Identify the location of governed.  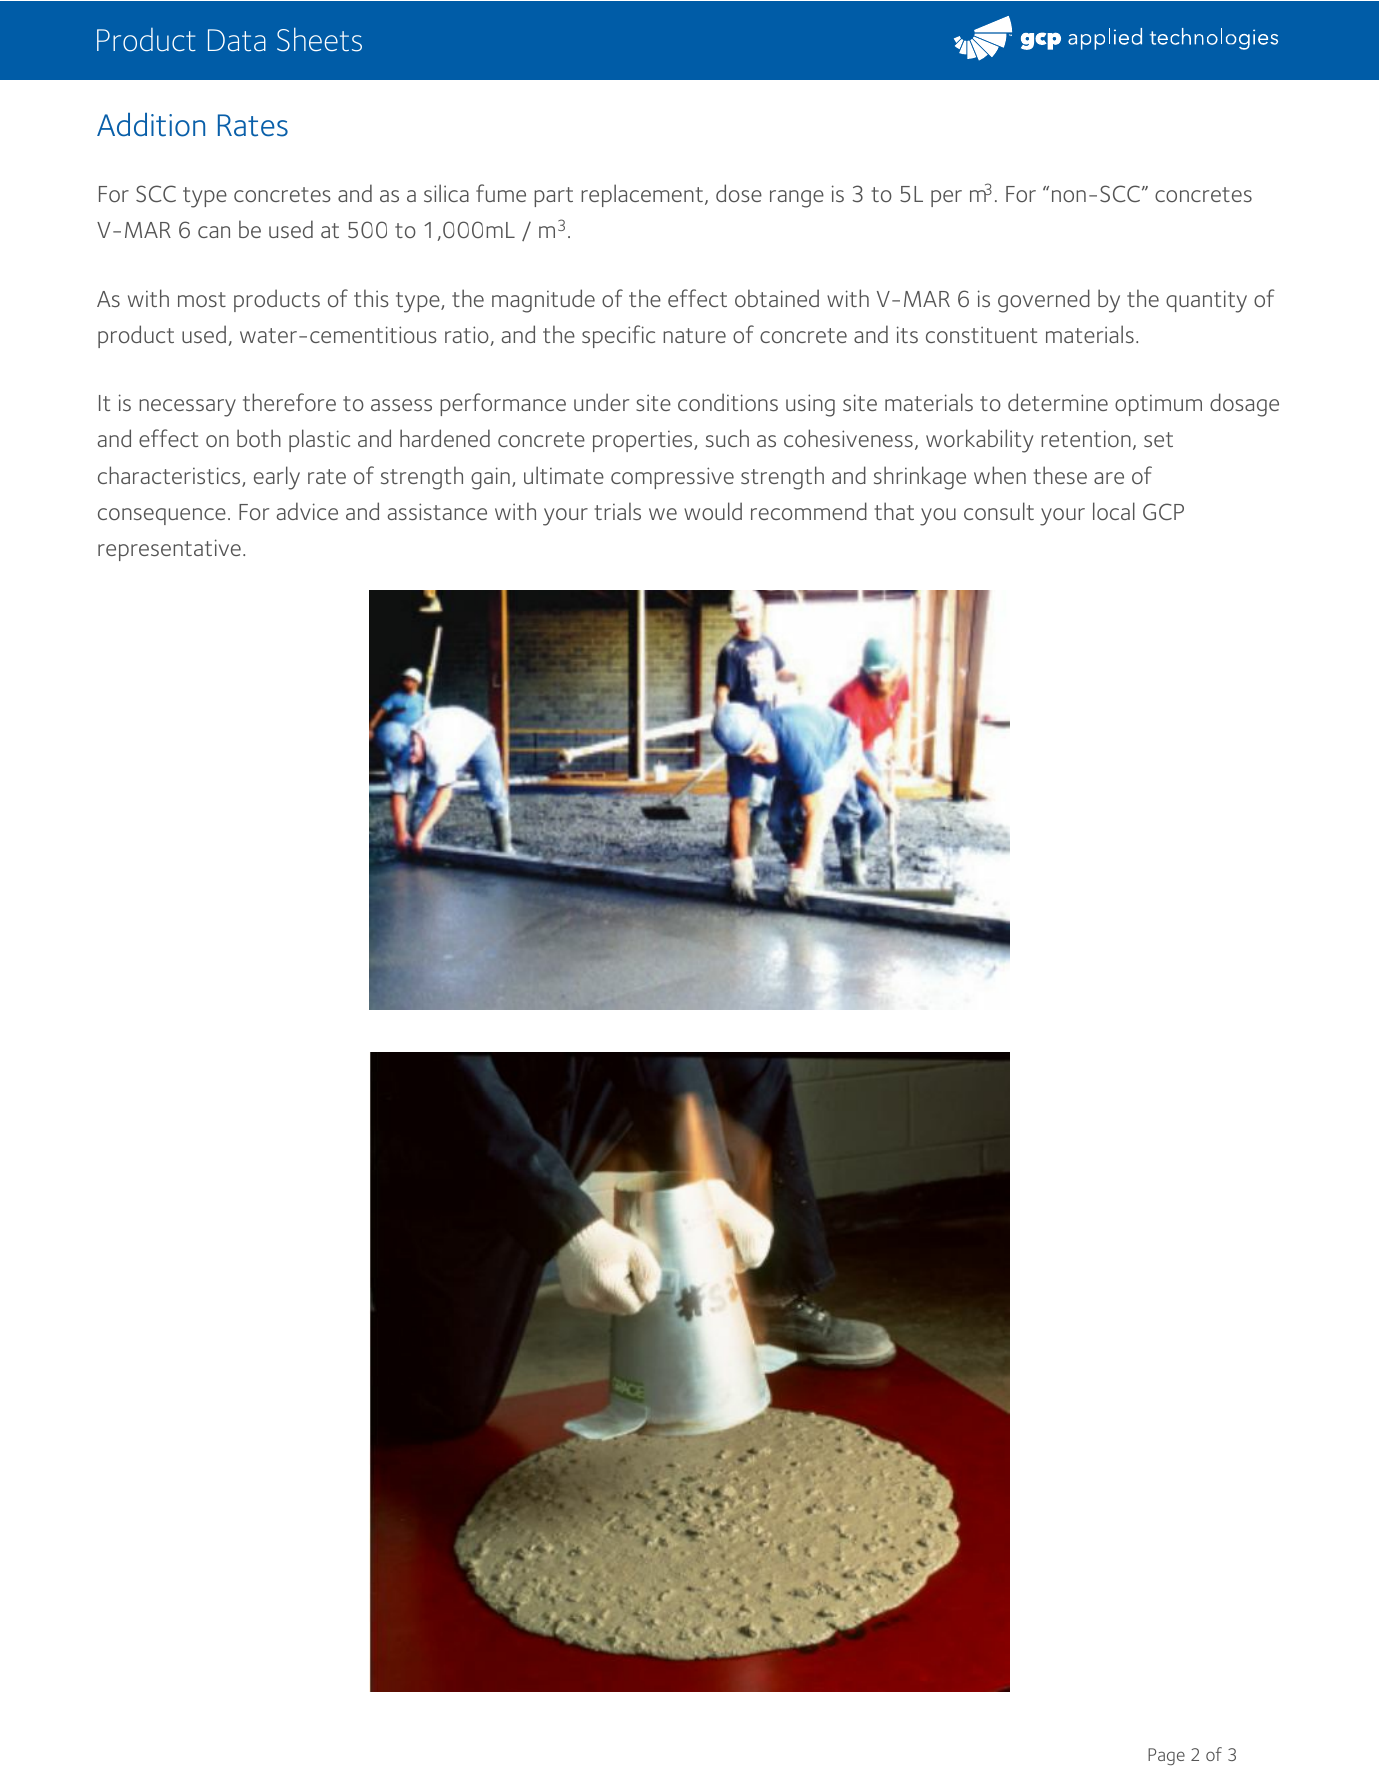
(1044, 301).
